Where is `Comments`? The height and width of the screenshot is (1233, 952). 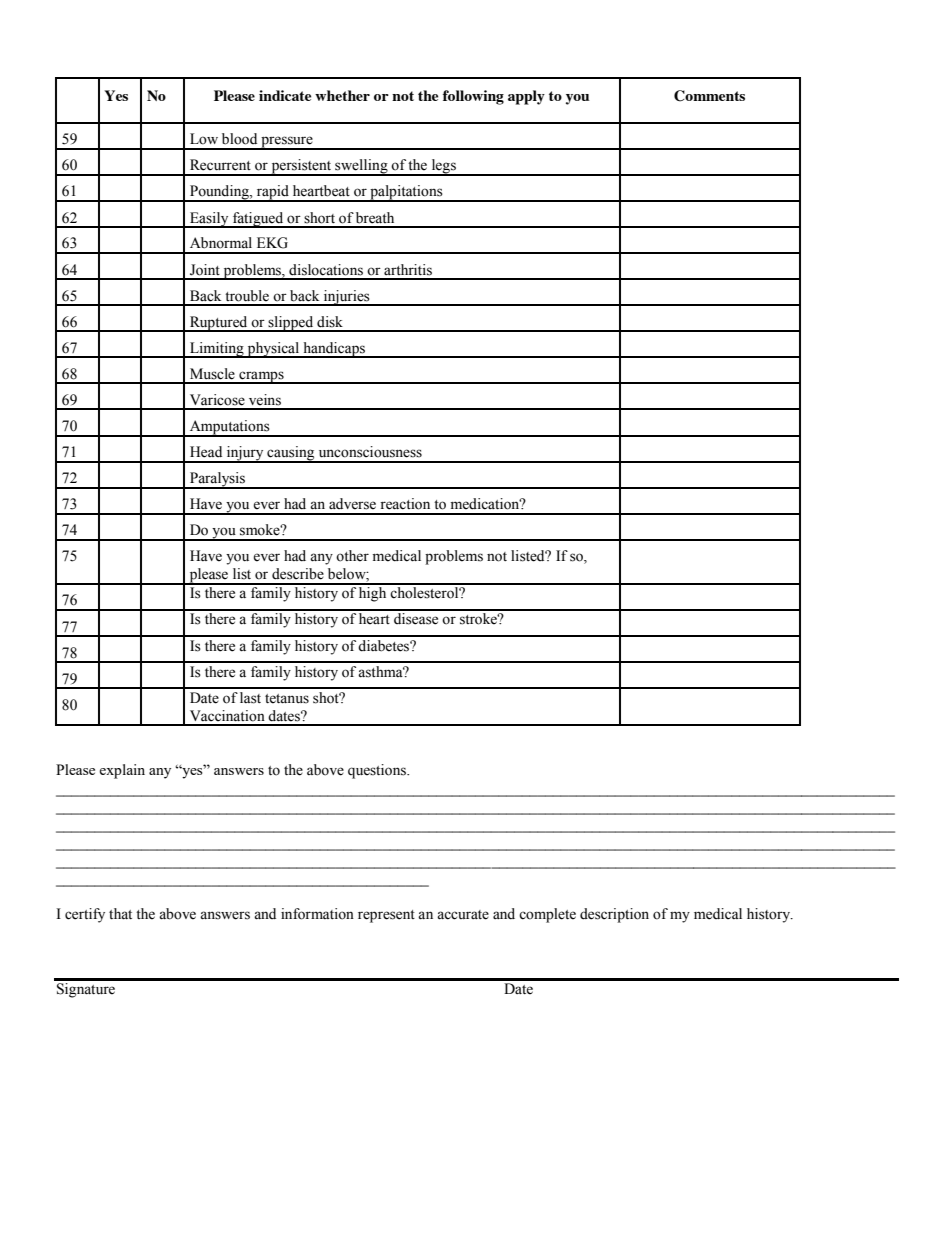
Comments is located at coordinates (709, 96).
